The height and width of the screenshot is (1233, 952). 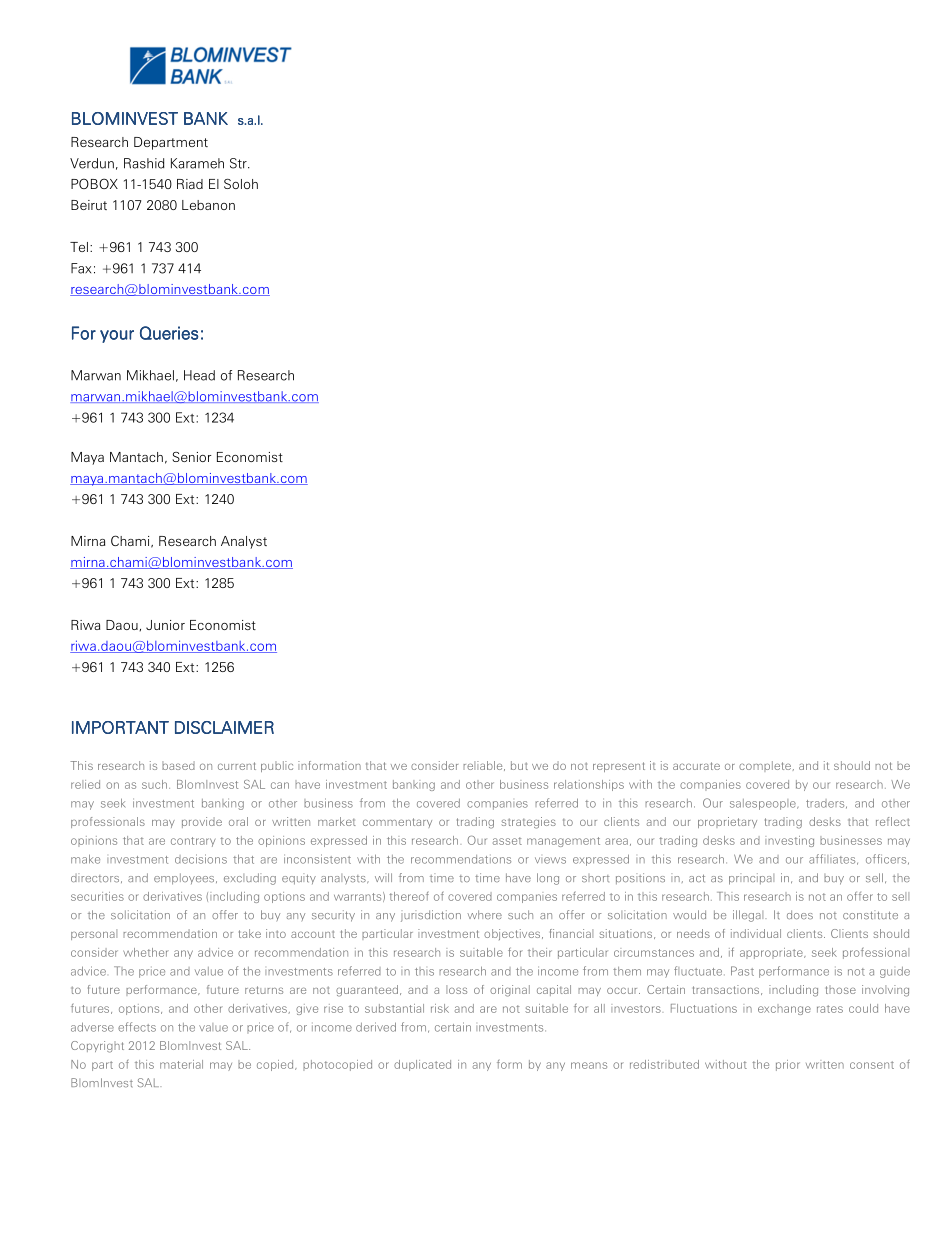 What do you see at coordinates (137, 1027) in the screenshot?
I see `effects` at bounding box center [137, 1027].
